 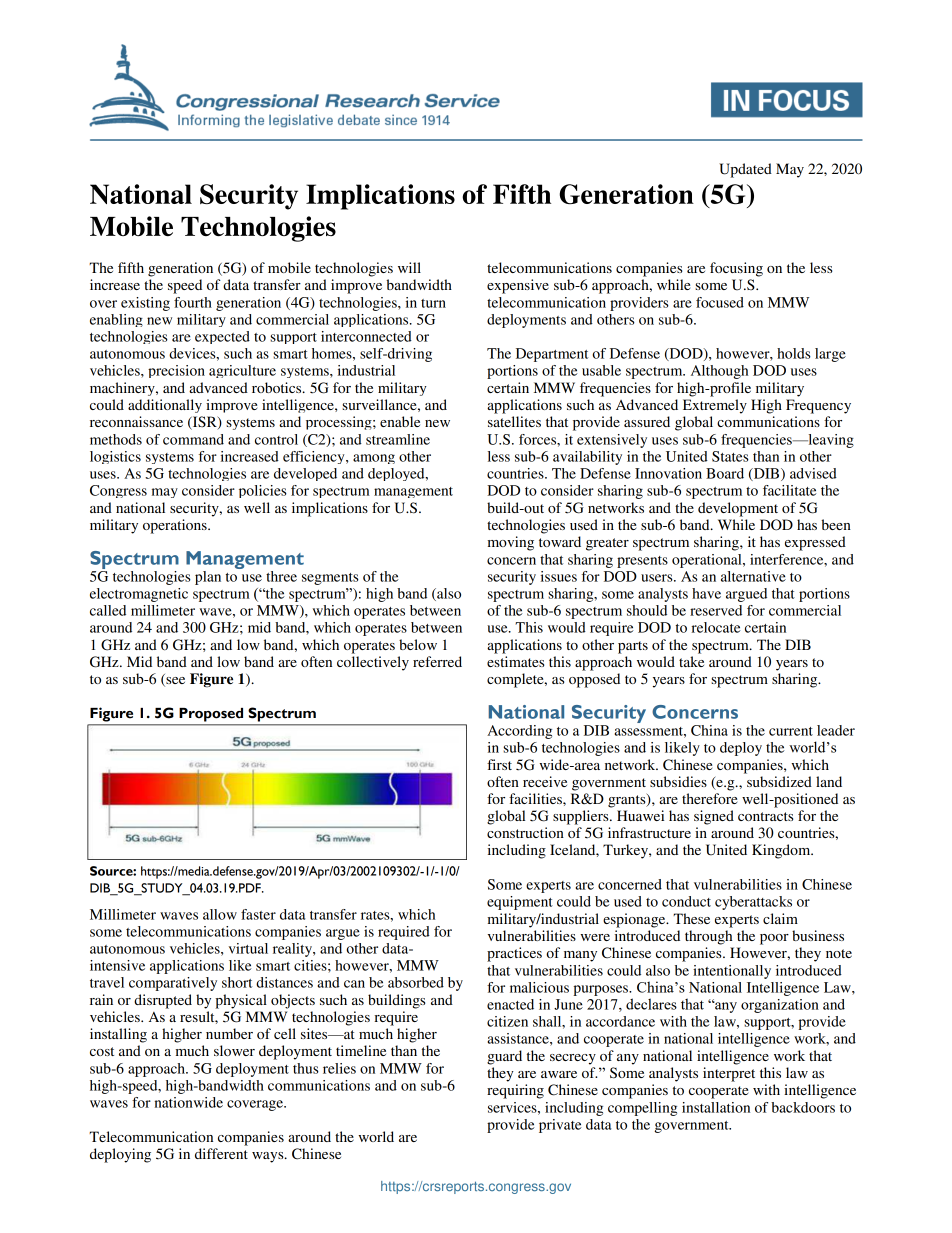 What do you see at coordinates (211, 715) in the page?
I see `Proposed` at bounding box center [211, 715].
